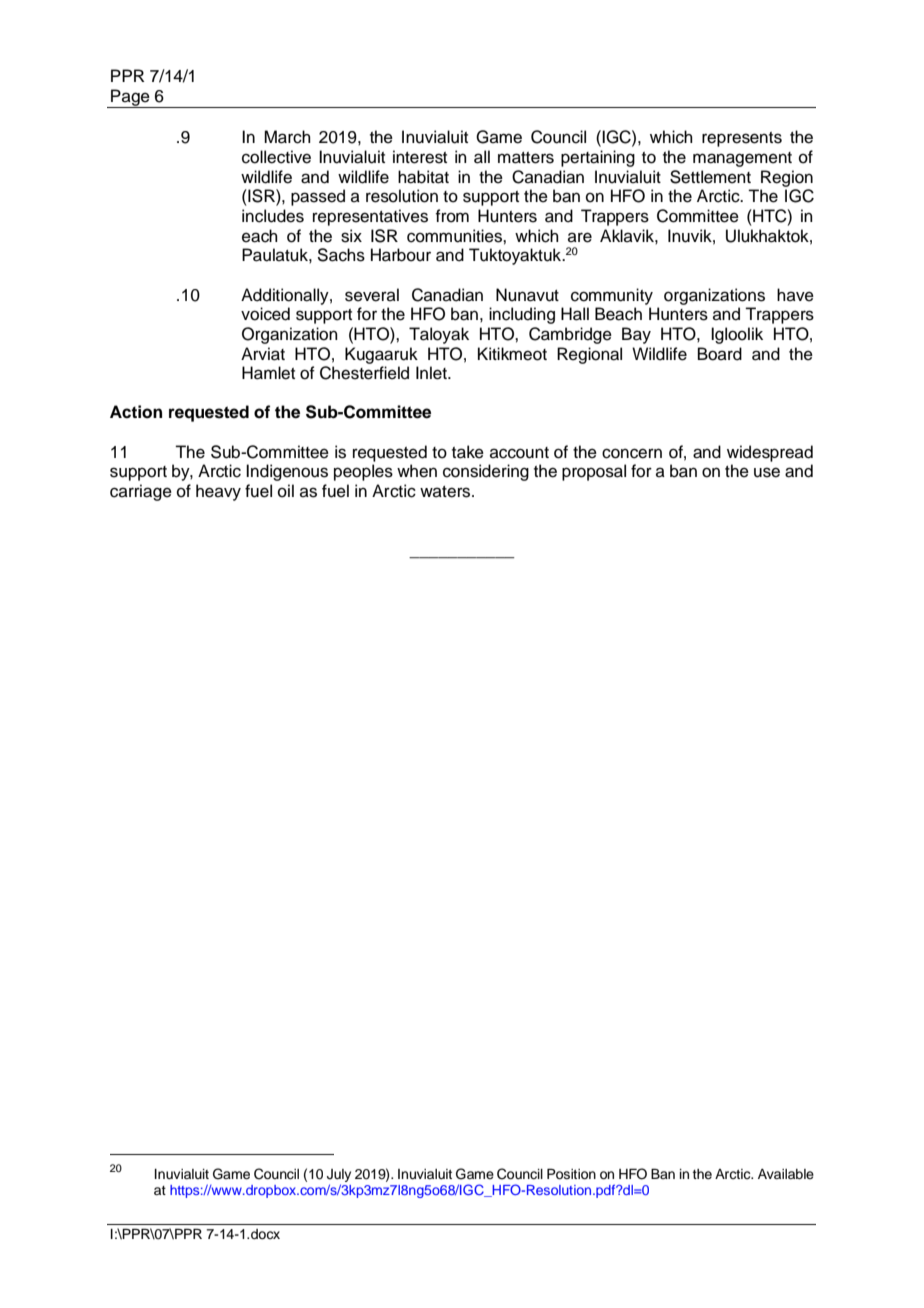 This screenshot has width=924, height=1308. What do you see at coordinates (767, 472) in the screenshot?
I see `use` at bounding box center [767, 472].
